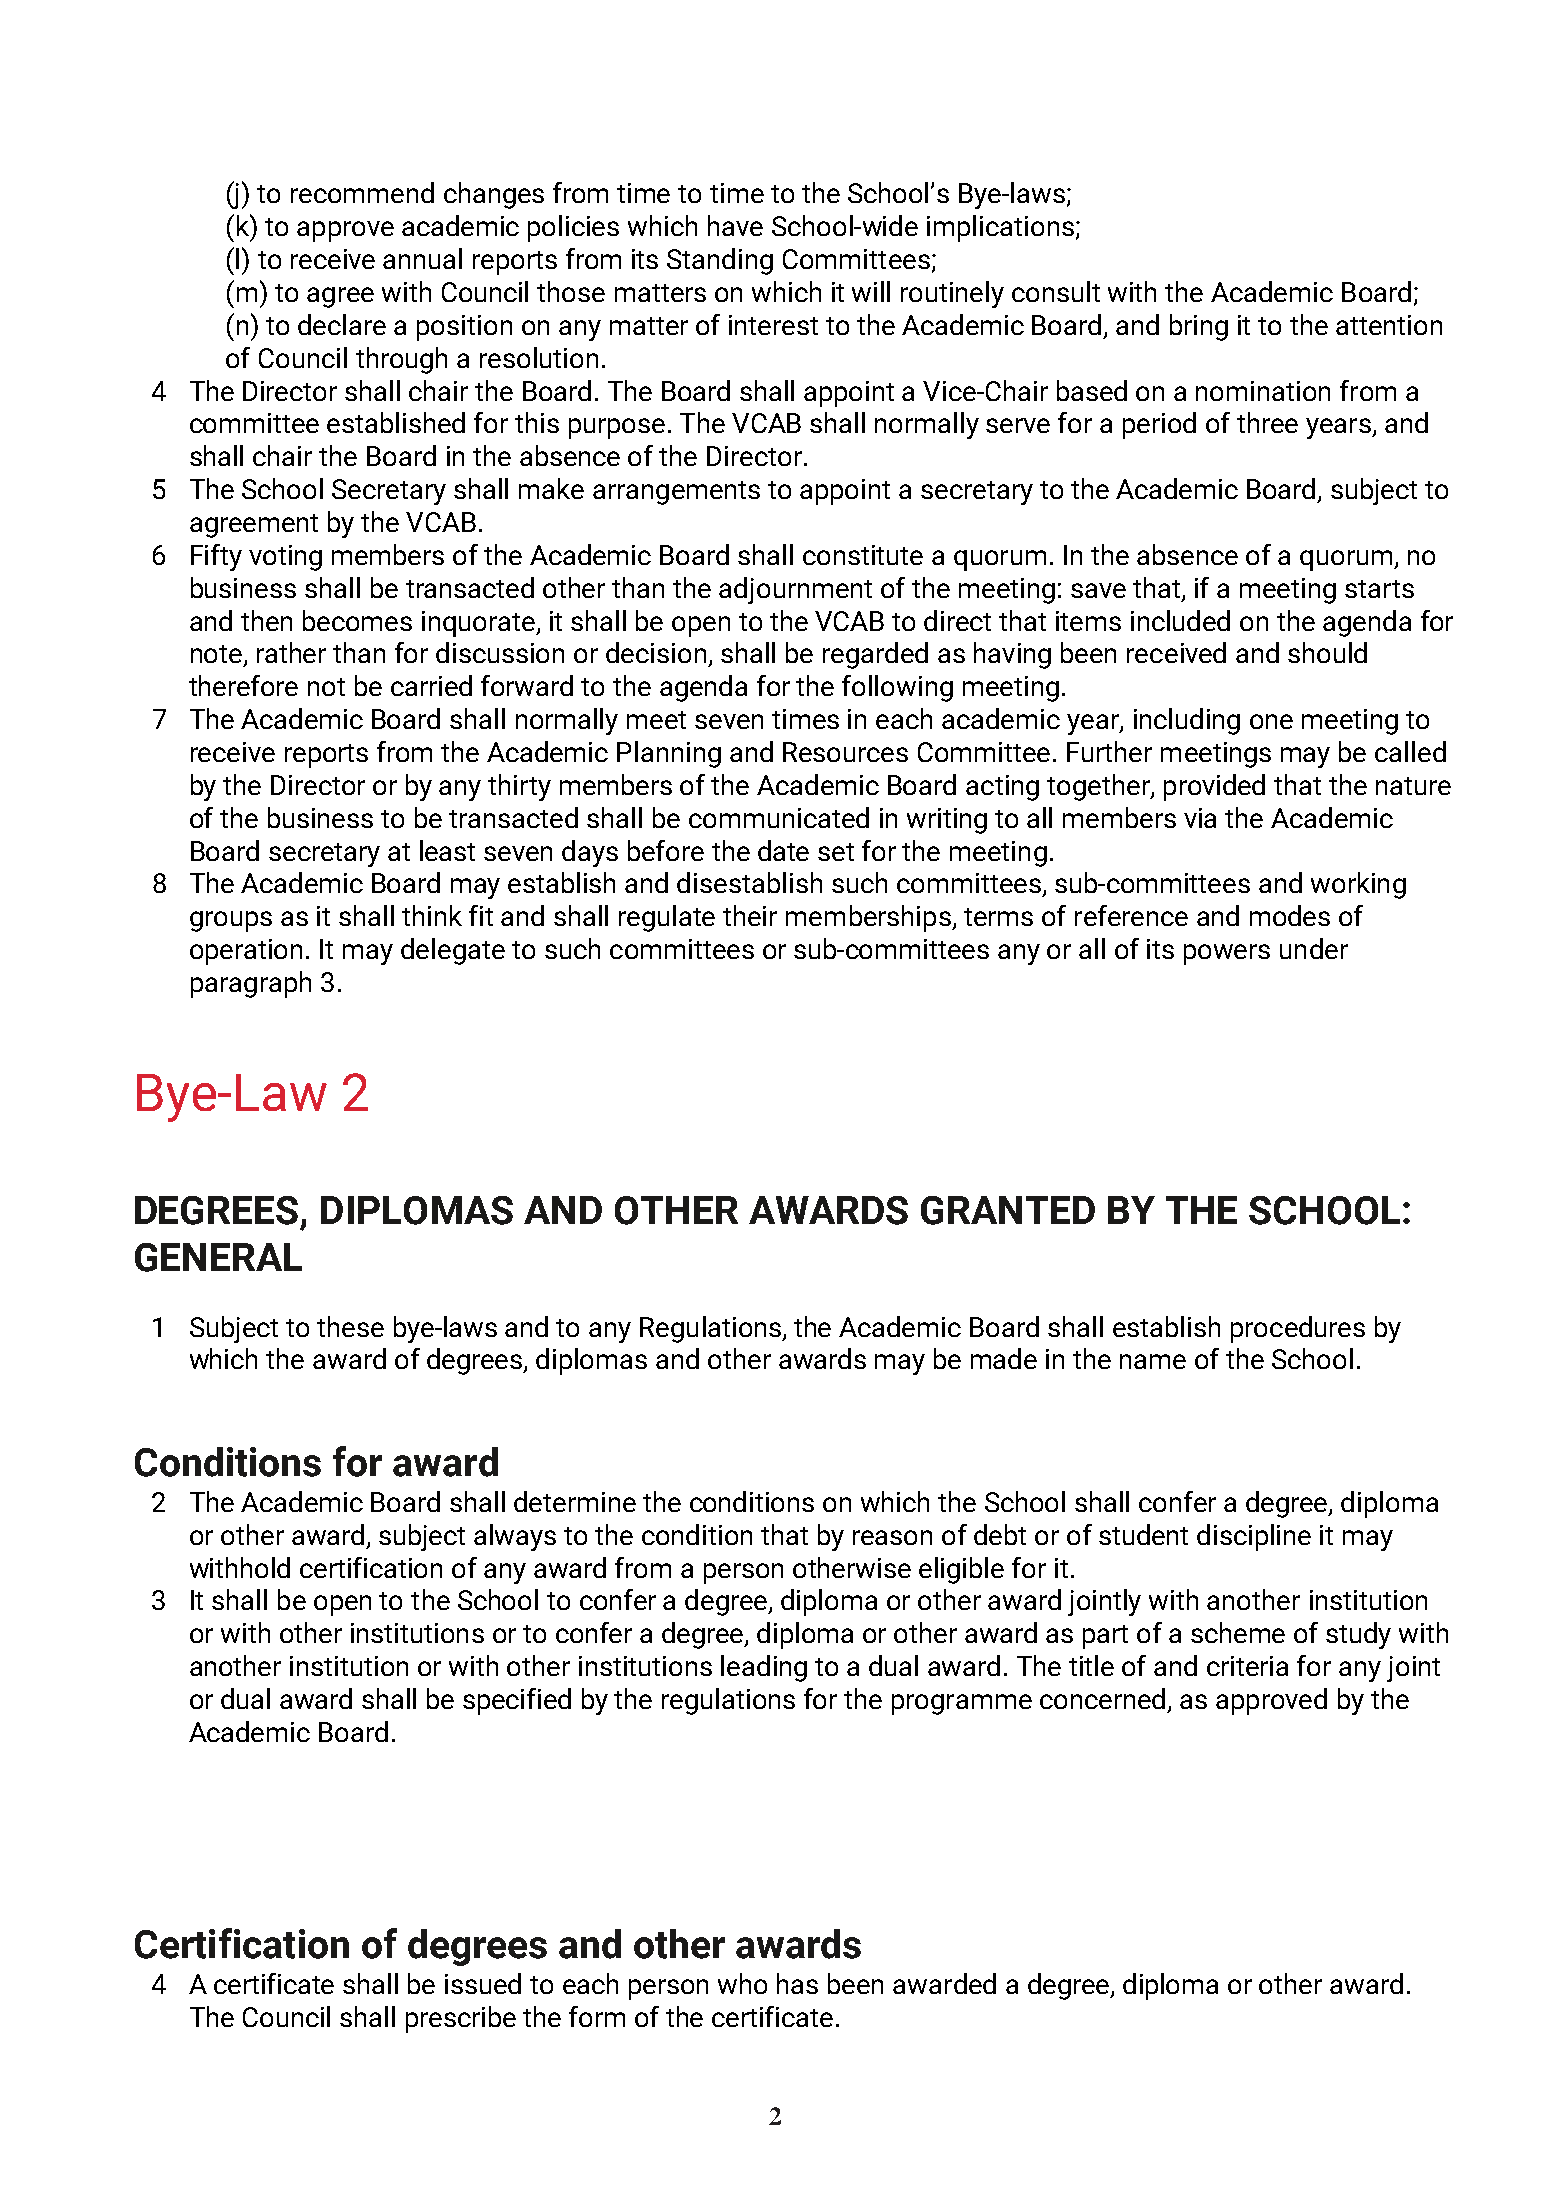 Image resolution: width=1553 pixels, height=2196 pixels. Describe the element at coordinates (797, 1983) in the screenshot. I see `has` at that location.
